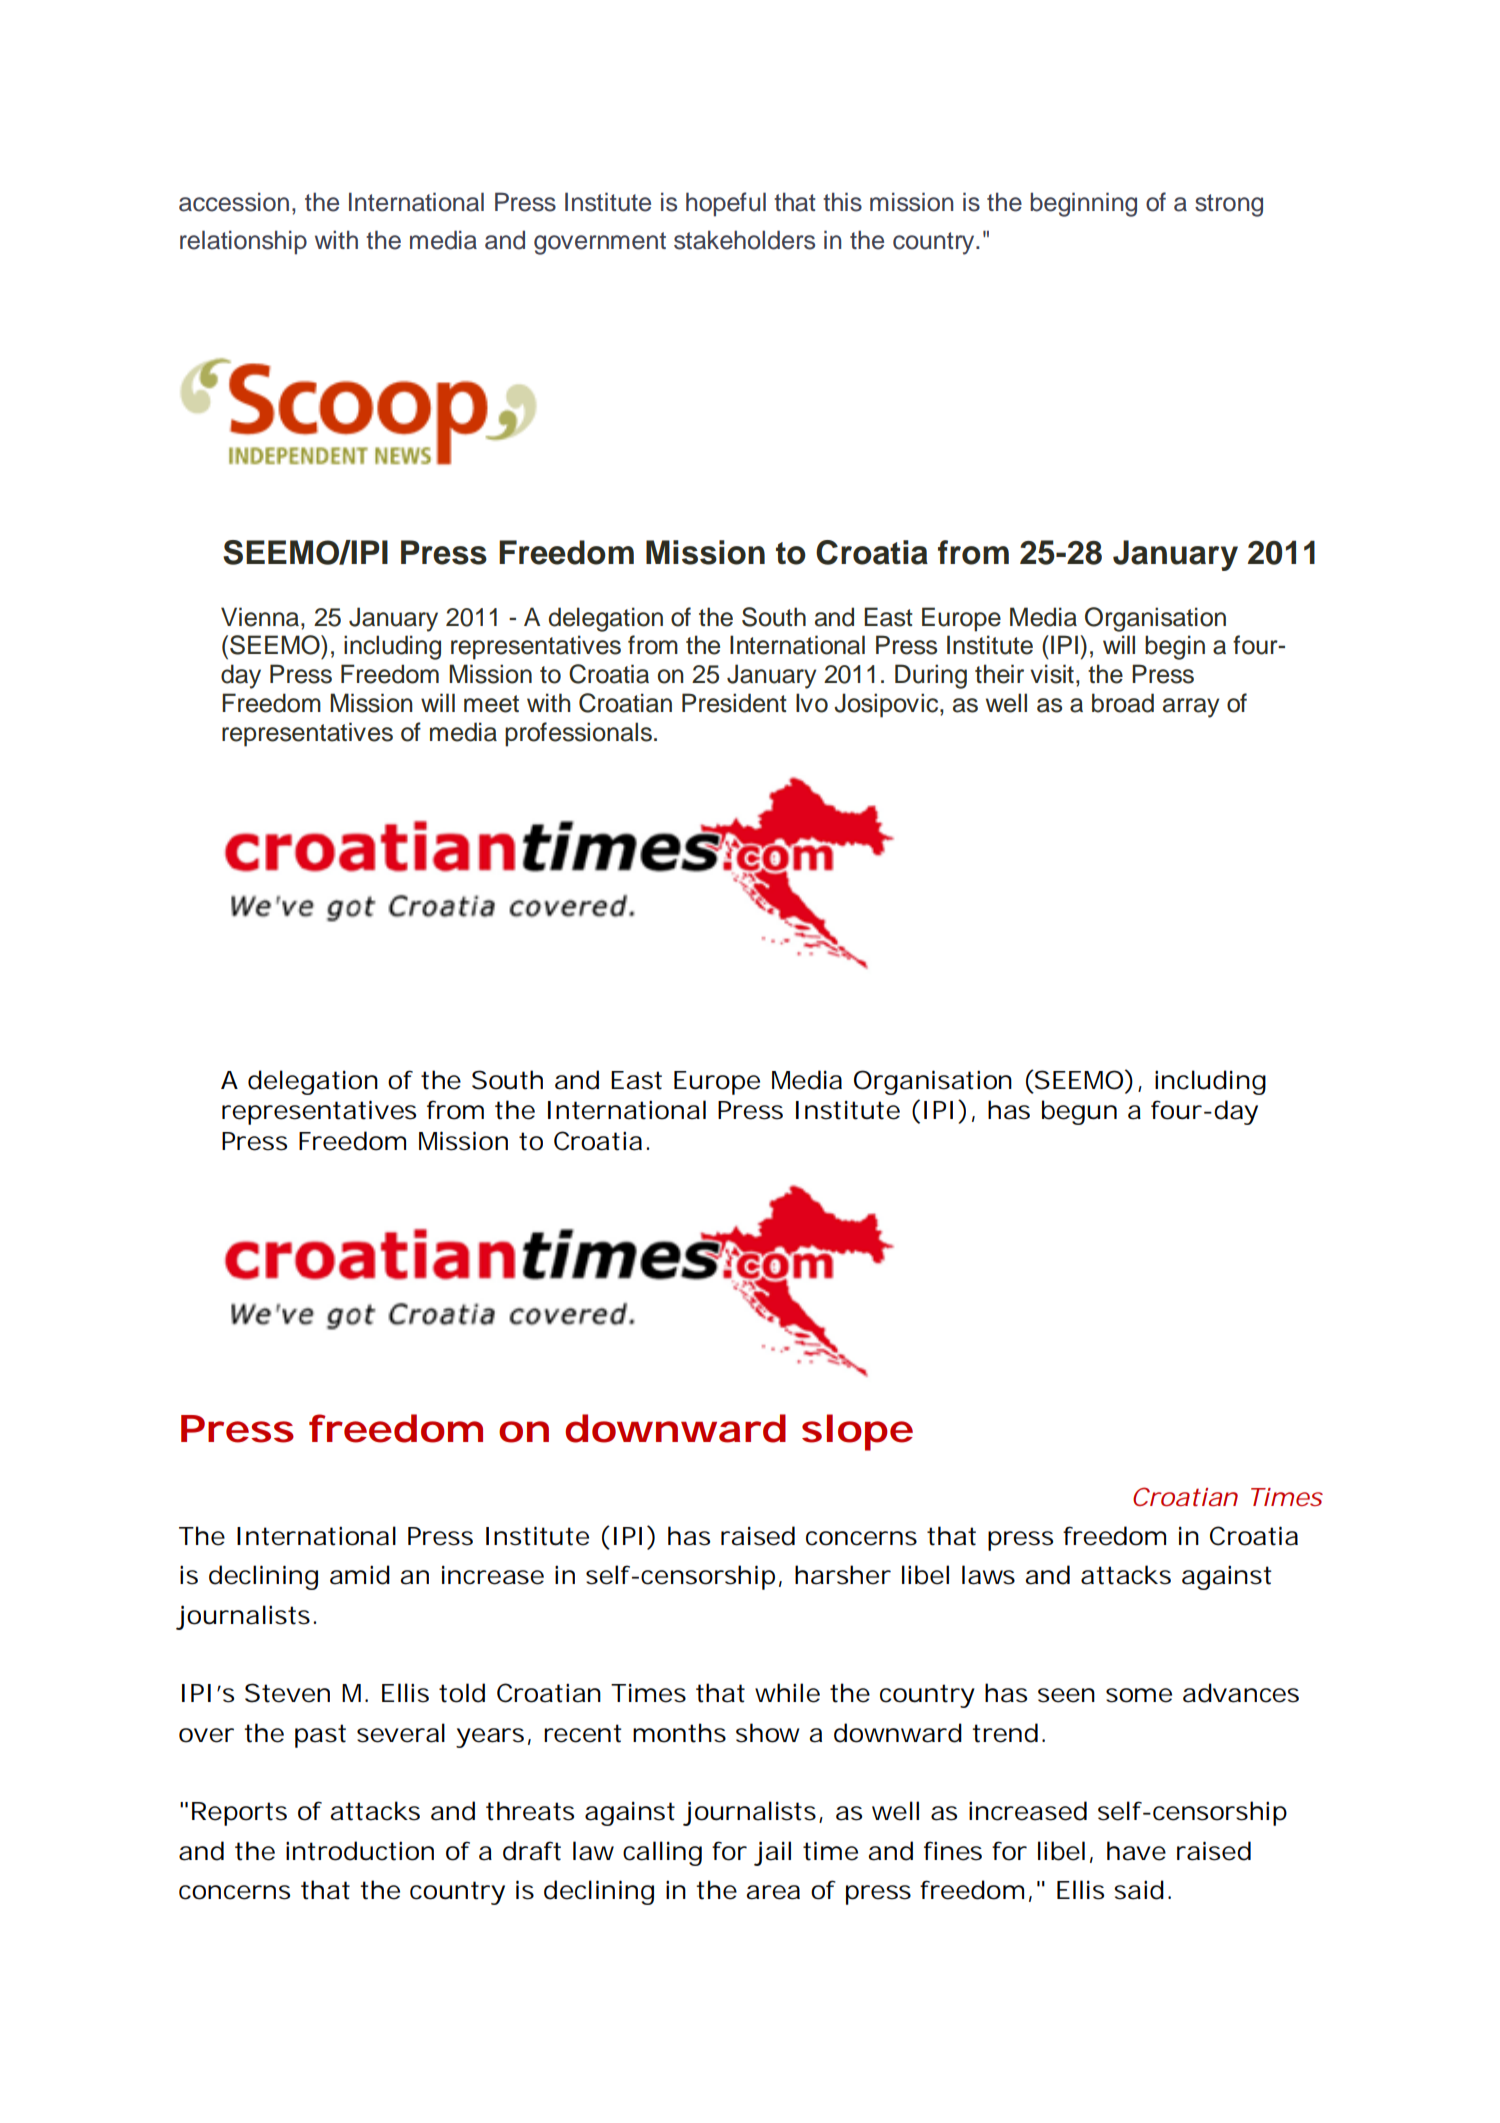 The image size is (1500, 2123). I want to click on array, so click(1191, 708).
